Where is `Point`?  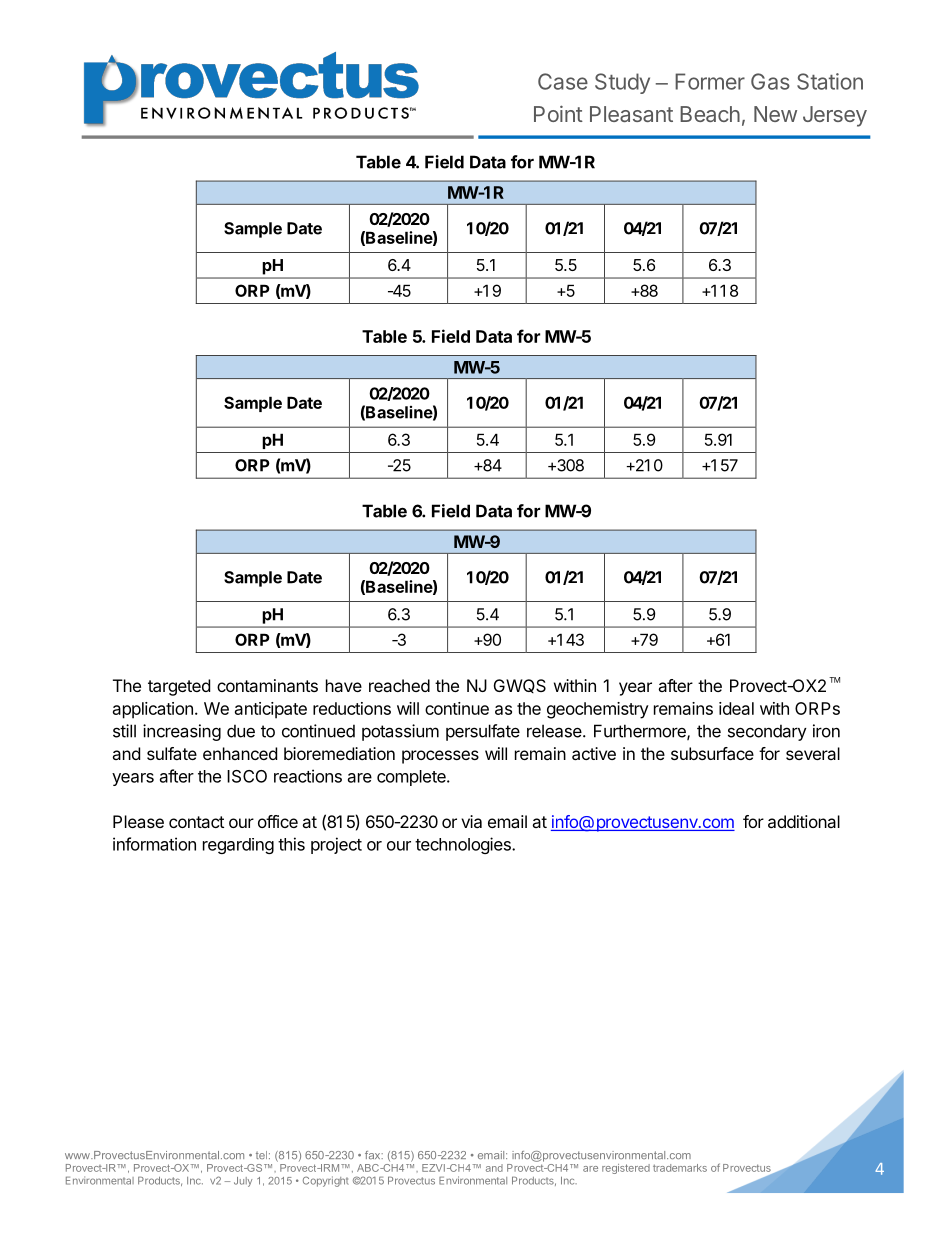
Point is located at coordinates (558, 113).
